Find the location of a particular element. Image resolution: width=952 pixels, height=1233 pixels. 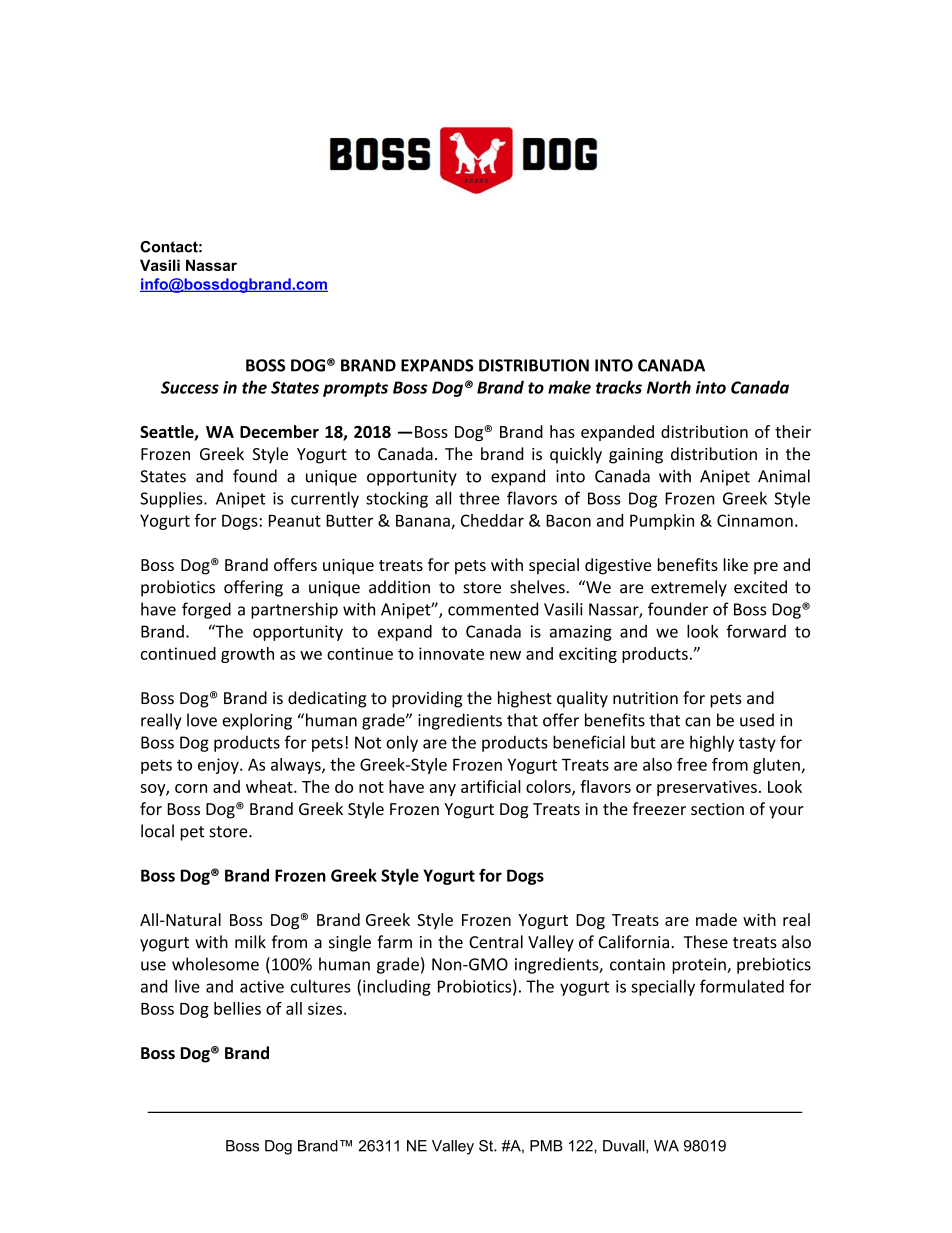

PMB is located at coordinates (546, 1146).
